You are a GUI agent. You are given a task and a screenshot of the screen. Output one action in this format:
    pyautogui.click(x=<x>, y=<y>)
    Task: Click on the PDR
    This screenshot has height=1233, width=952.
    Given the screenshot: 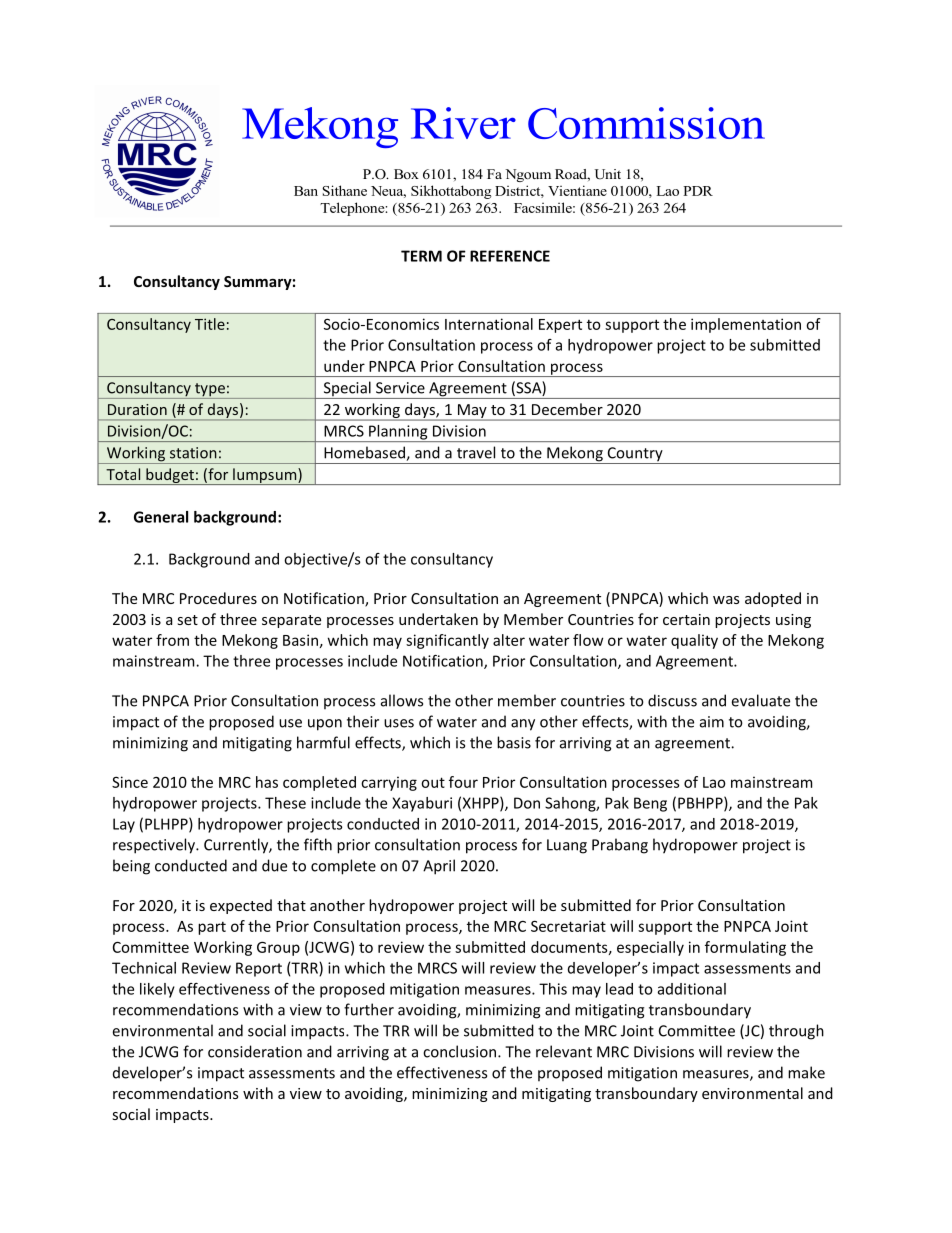 What is the action you would take?
    pyautogui.click(x=698, y=191)
